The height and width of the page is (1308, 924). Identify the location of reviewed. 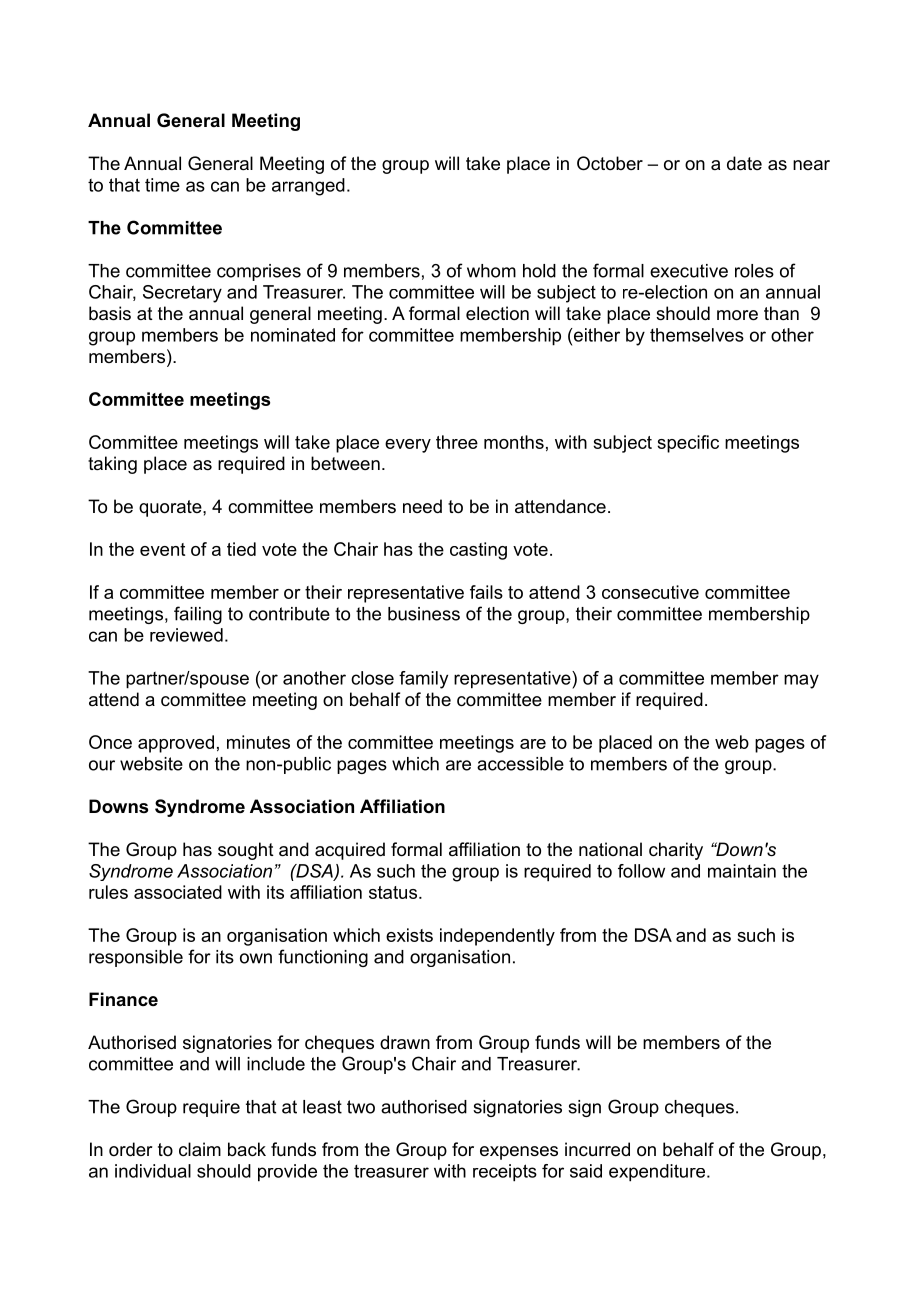
(186, 635).
